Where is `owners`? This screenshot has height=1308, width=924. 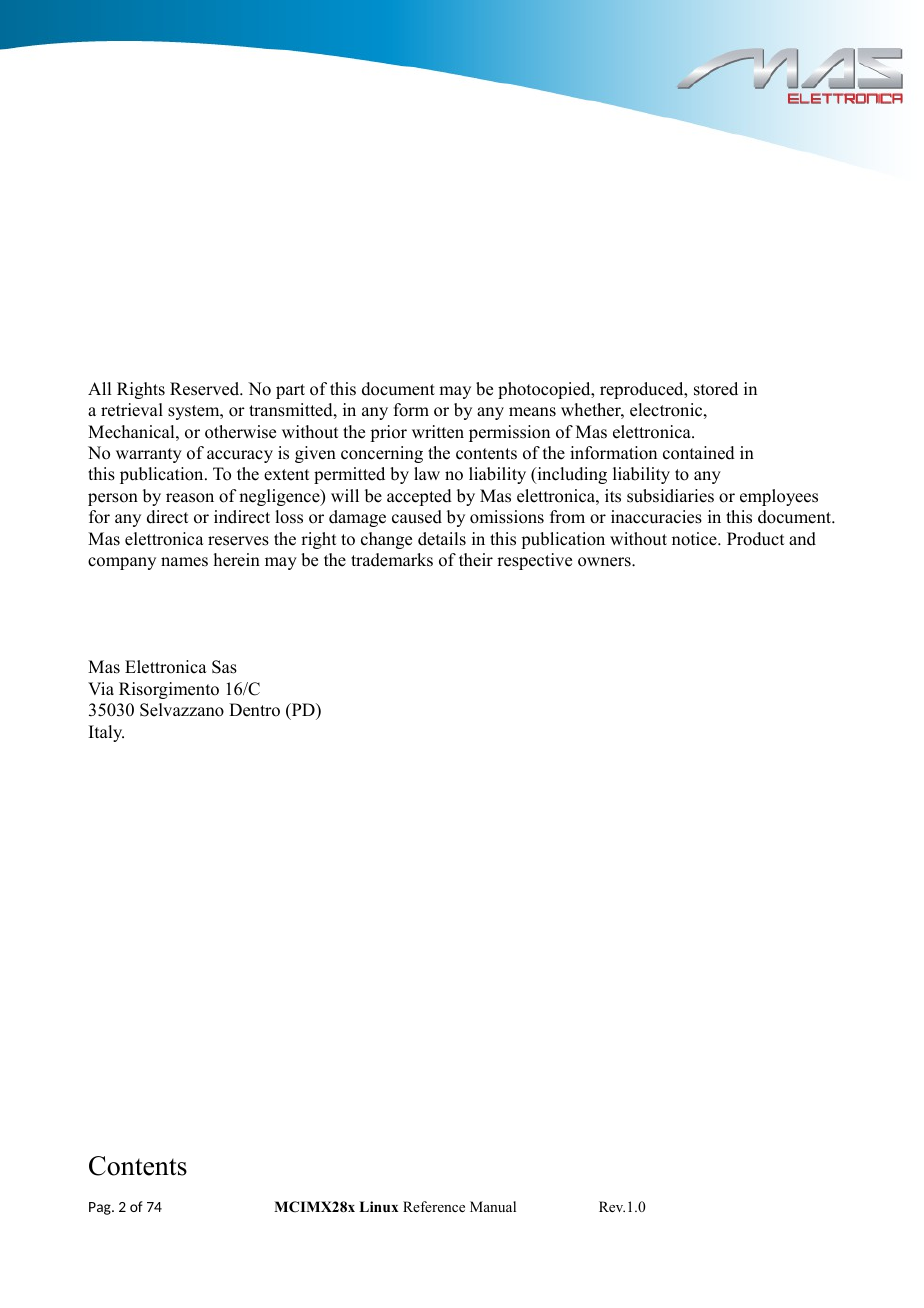 owners is located at coordinates (605, 562).
